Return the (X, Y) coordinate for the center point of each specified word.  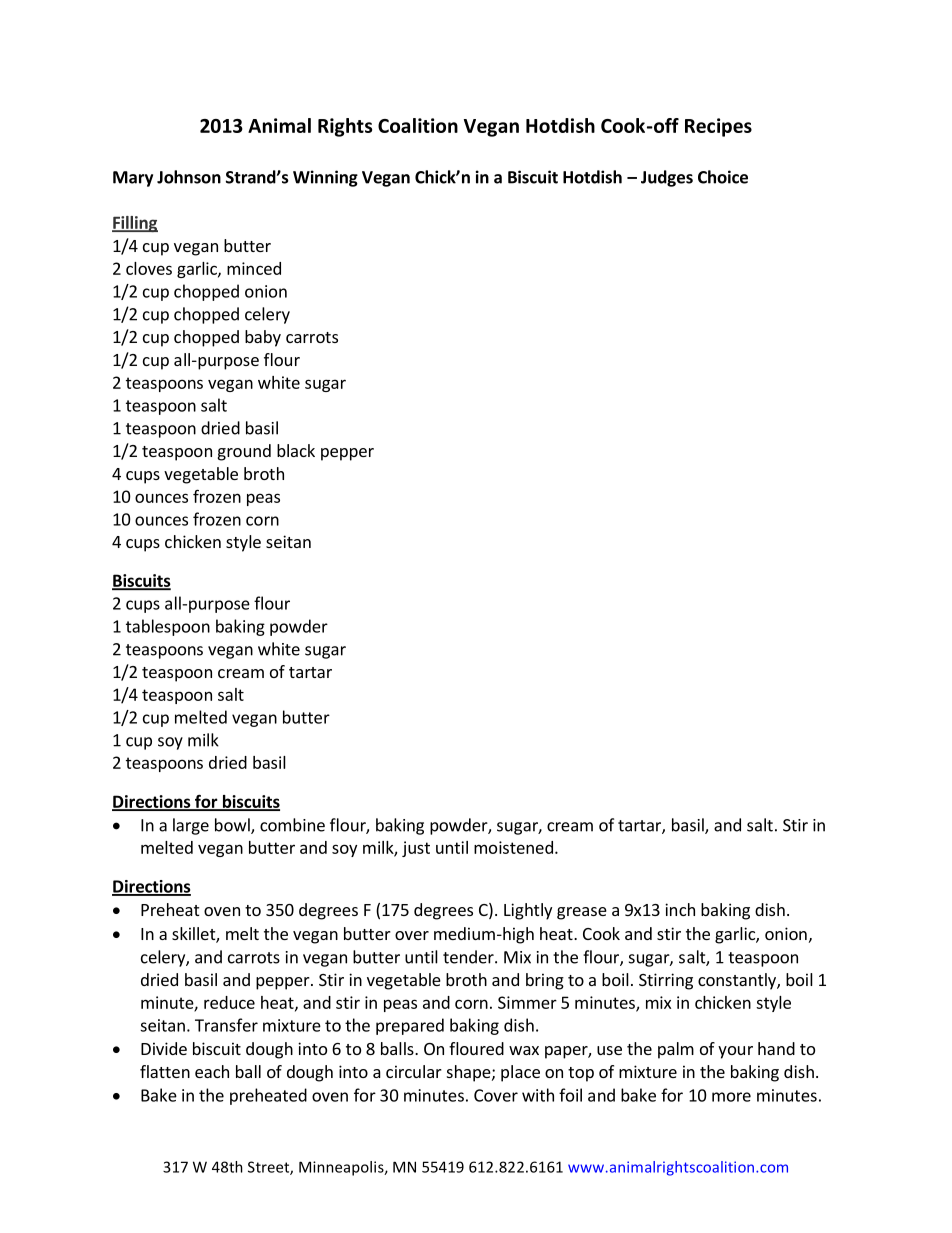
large (191, 826)
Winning (325, 178)
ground (244, 452)
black (296, 450)
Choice (723, 177)
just (416, 849)
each (212, 1071)
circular (414, 1071)
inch (680, 909)
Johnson (189, 177)
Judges (667, 178)
